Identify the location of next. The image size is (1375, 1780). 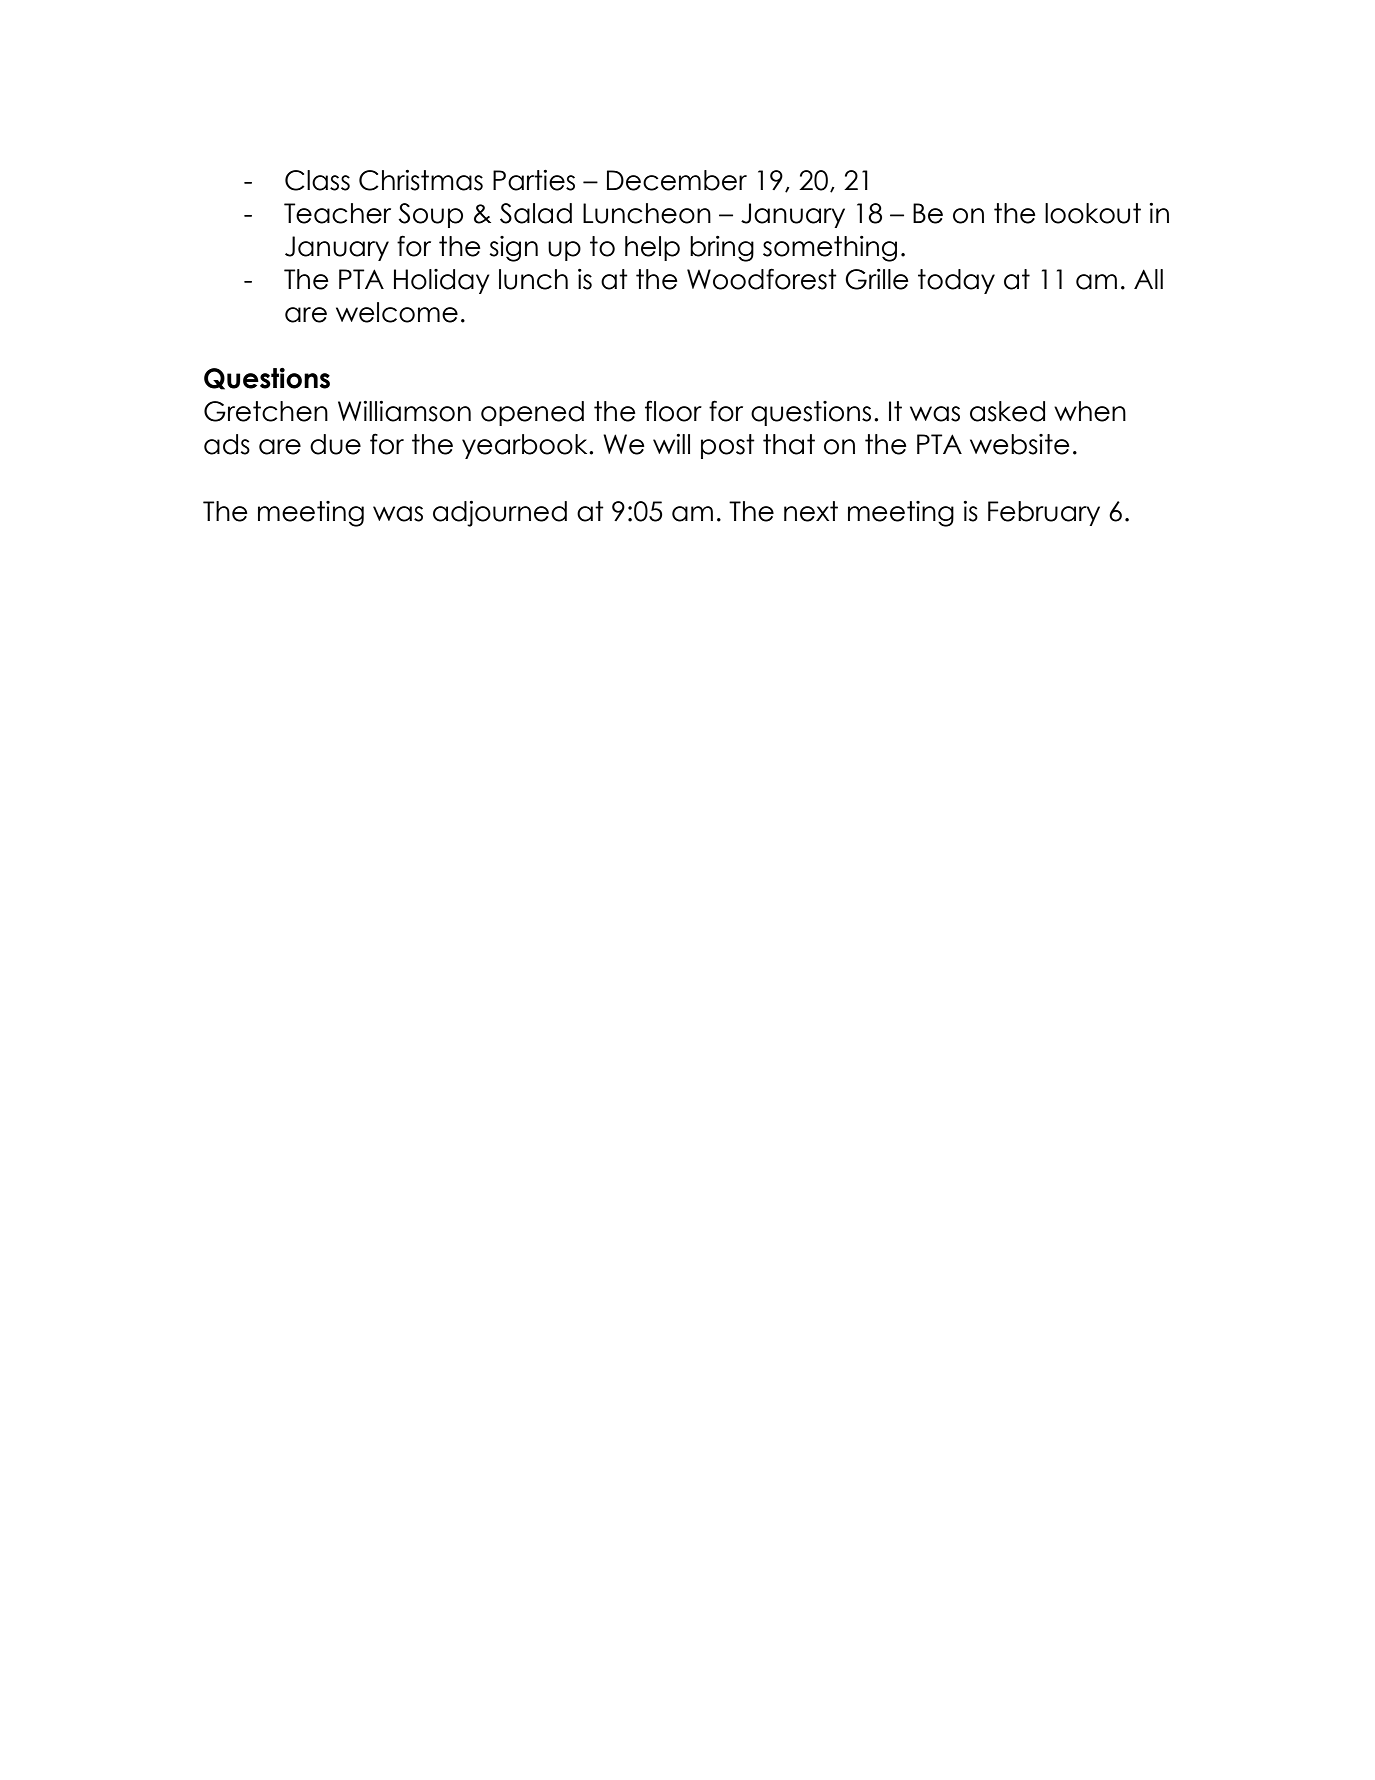
(811, 511).
